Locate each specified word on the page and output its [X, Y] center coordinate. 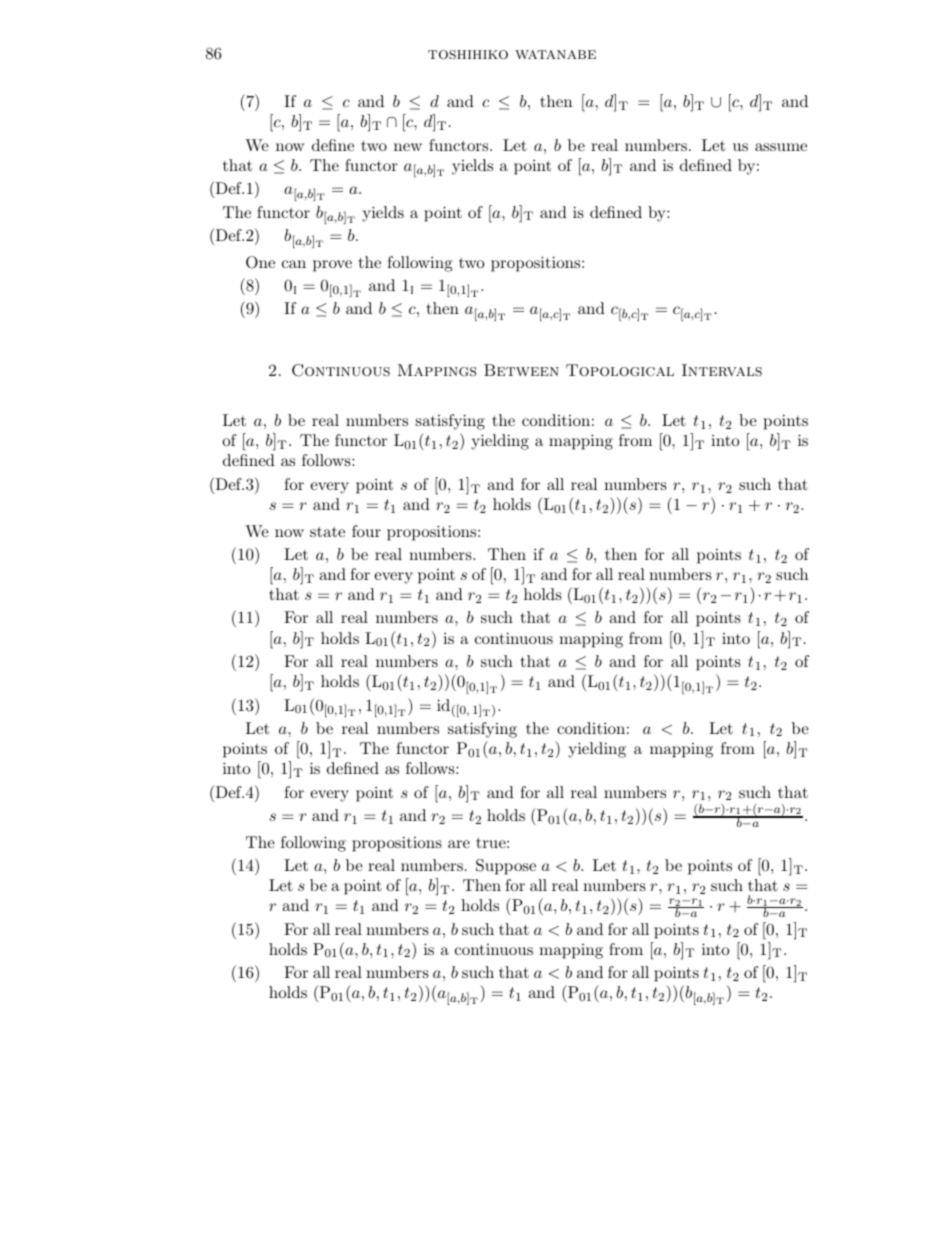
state [327, 532]
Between [521, 370]
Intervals [722, 370]
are [459, 844]
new [408, 147]
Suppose [506, 867]
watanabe [555, 54]
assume [781, 147]
